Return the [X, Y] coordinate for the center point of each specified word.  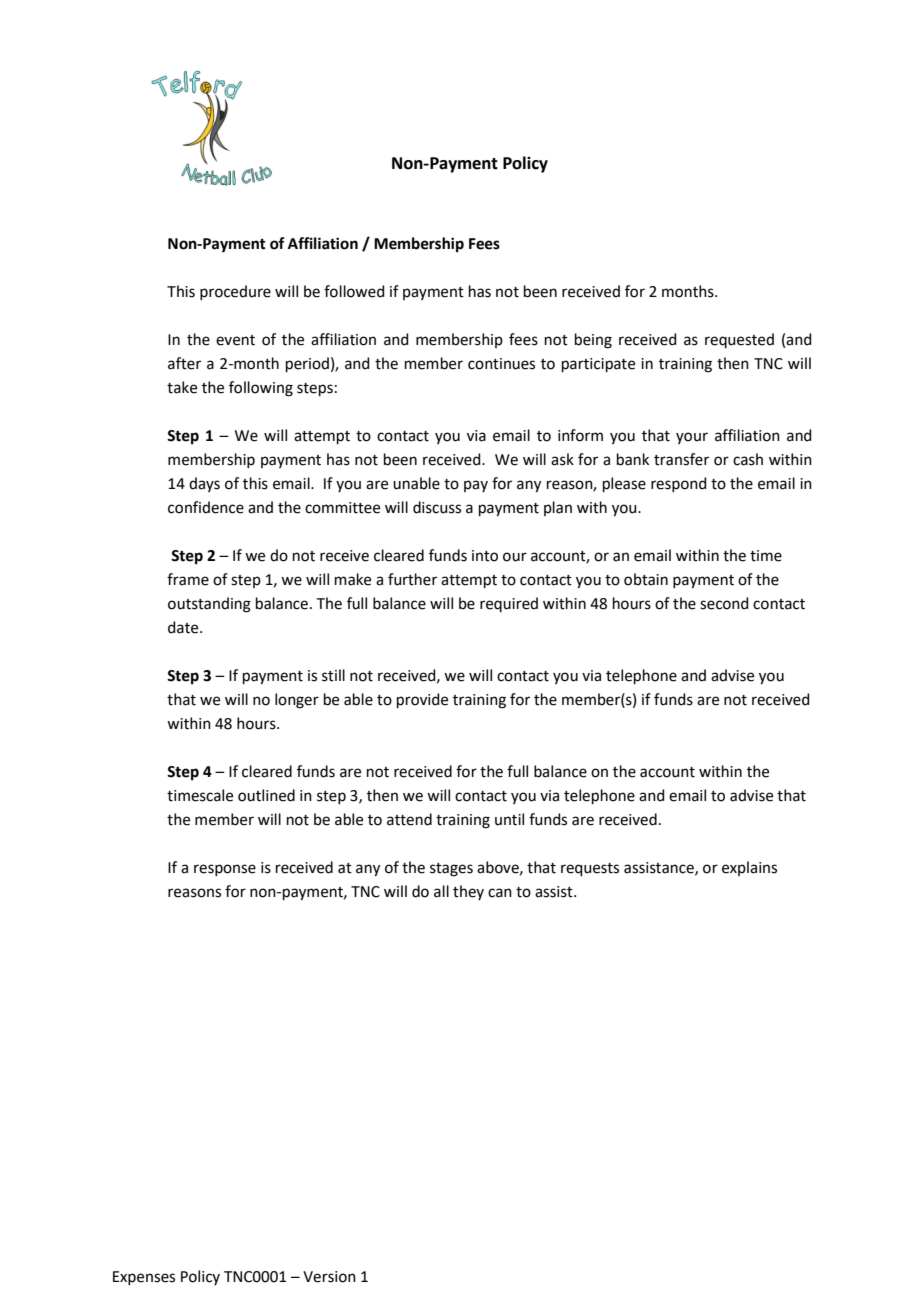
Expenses [144, 1278]
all [441, 891]
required [509, 604]
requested [739, 340]
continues [501, 364]
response [225, 870]
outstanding [209, 605]
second [724, 603]
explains [749, 868]
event [235, 340]
